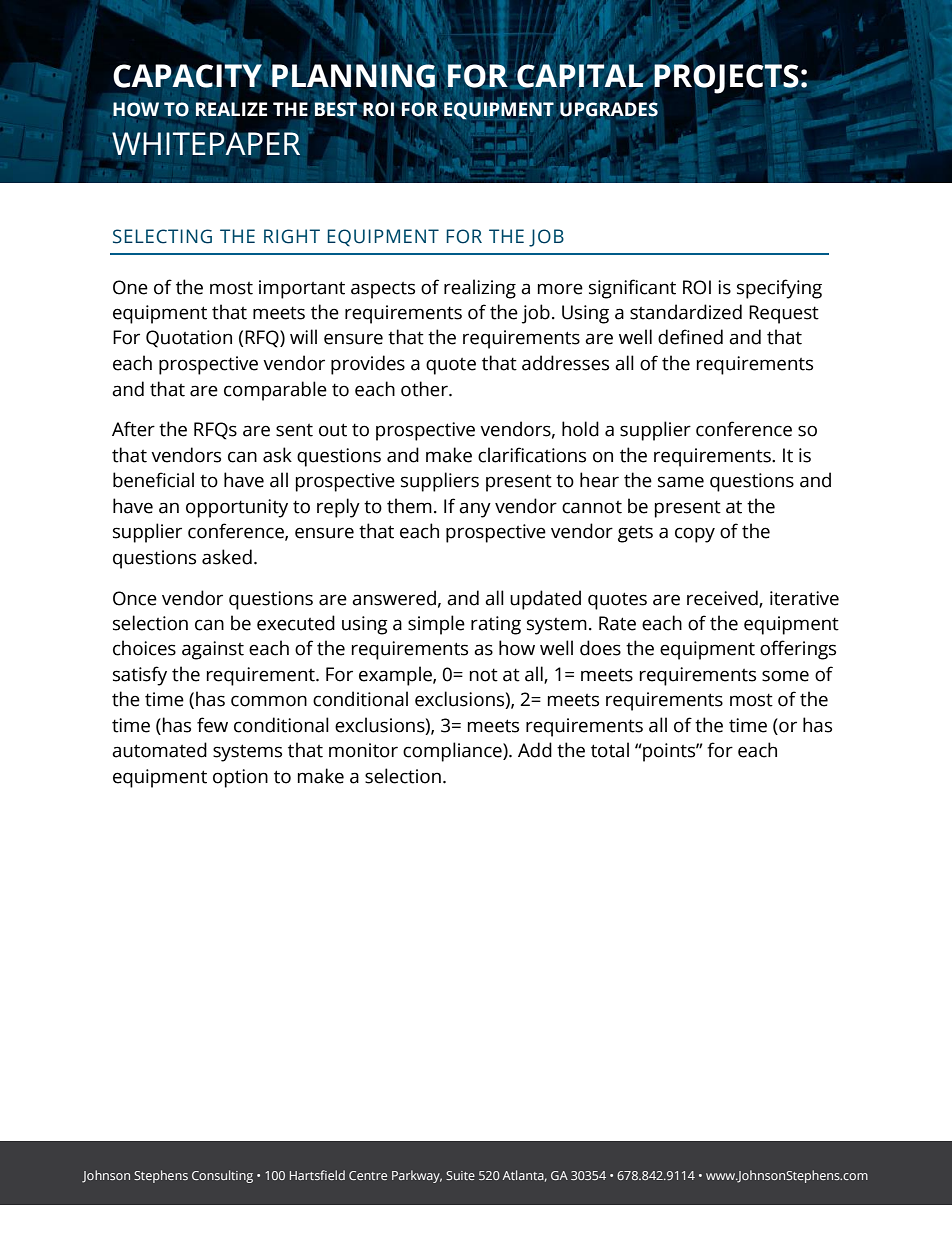 The height and width of the screenshot is (1233, 952). I want to click on Suite, so click(460, 1175).
